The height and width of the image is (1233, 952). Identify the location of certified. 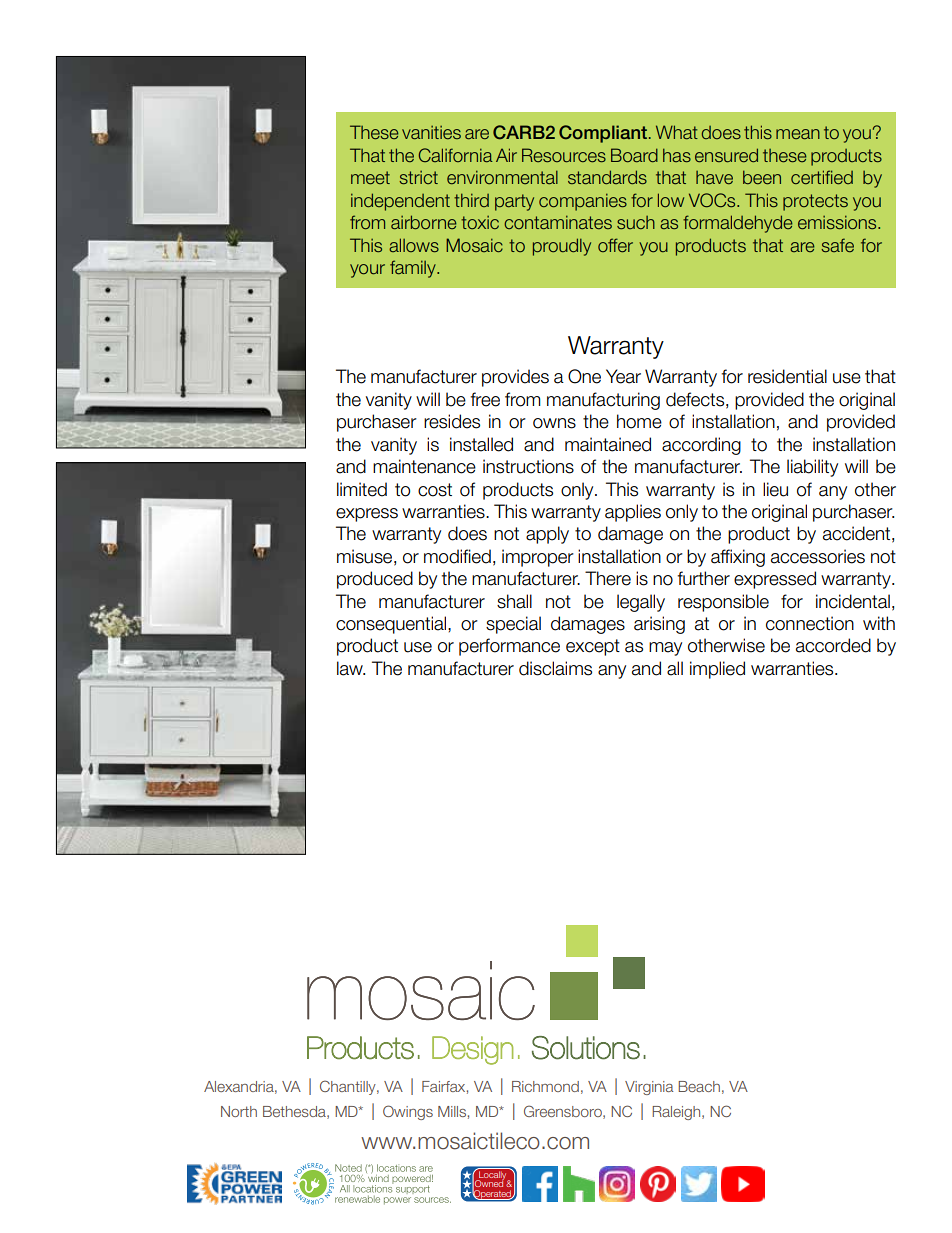
(822, 177).
